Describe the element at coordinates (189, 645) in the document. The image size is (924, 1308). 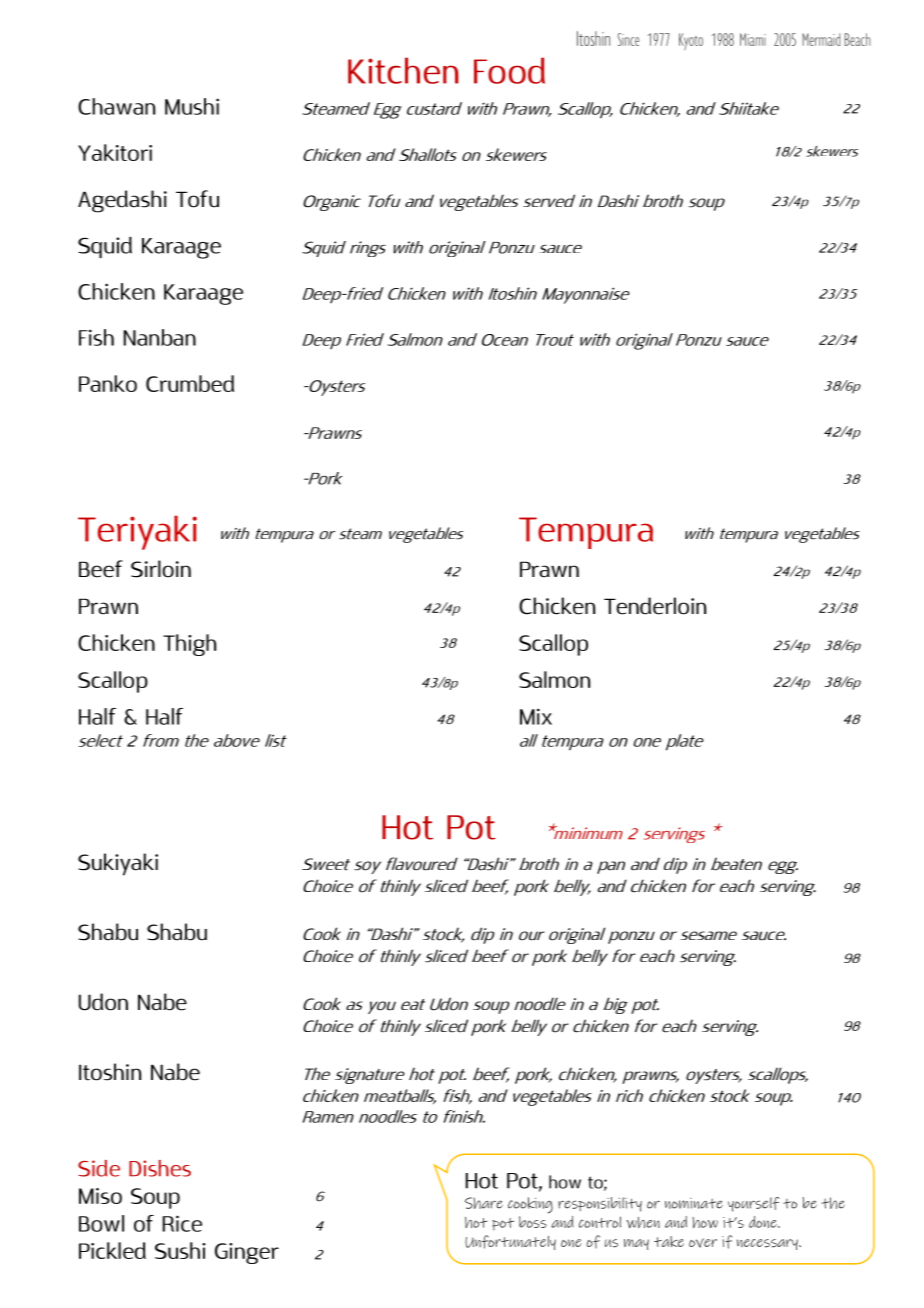
I see `Thigh` at that location.
